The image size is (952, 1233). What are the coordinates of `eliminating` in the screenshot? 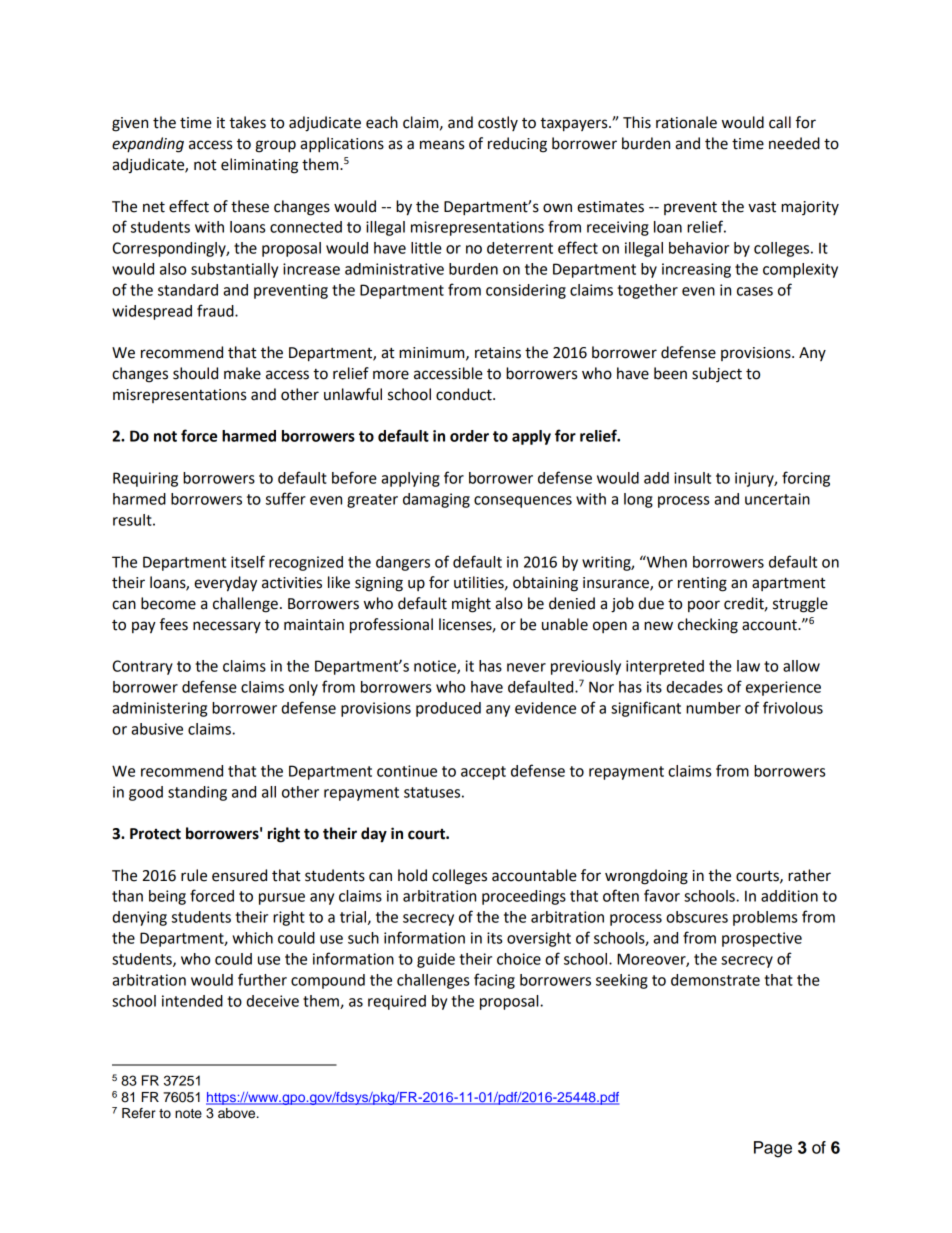 It's located at (259, 166).
